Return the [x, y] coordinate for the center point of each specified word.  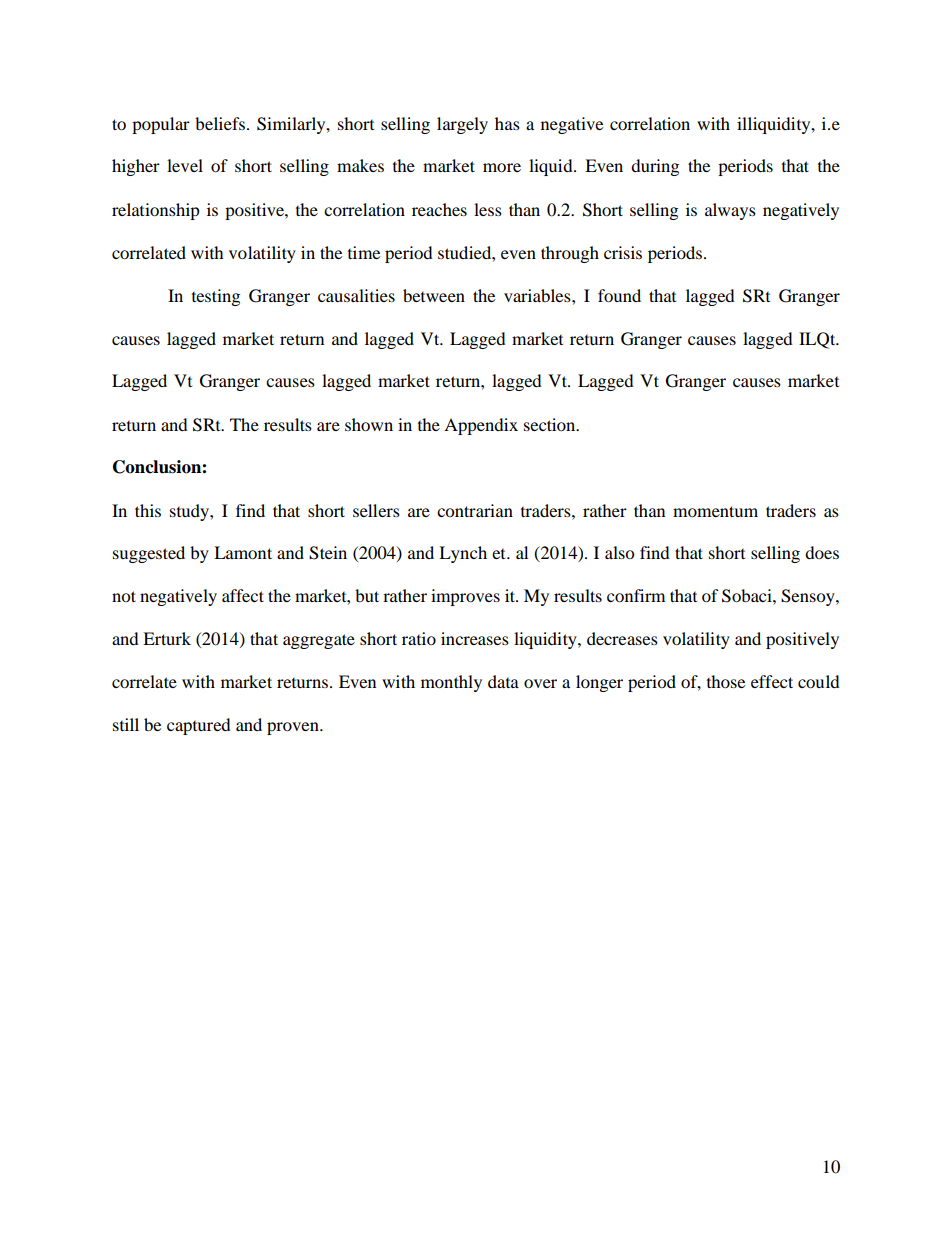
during [655, 167]
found [619, 295]
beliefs [220, 123]
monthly [451, 683]
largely [462, 125]
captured [199, 726]
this [148, 510]
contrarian [475, 510]
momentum [715, 511]
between [434, 295]
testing [216, 297]
